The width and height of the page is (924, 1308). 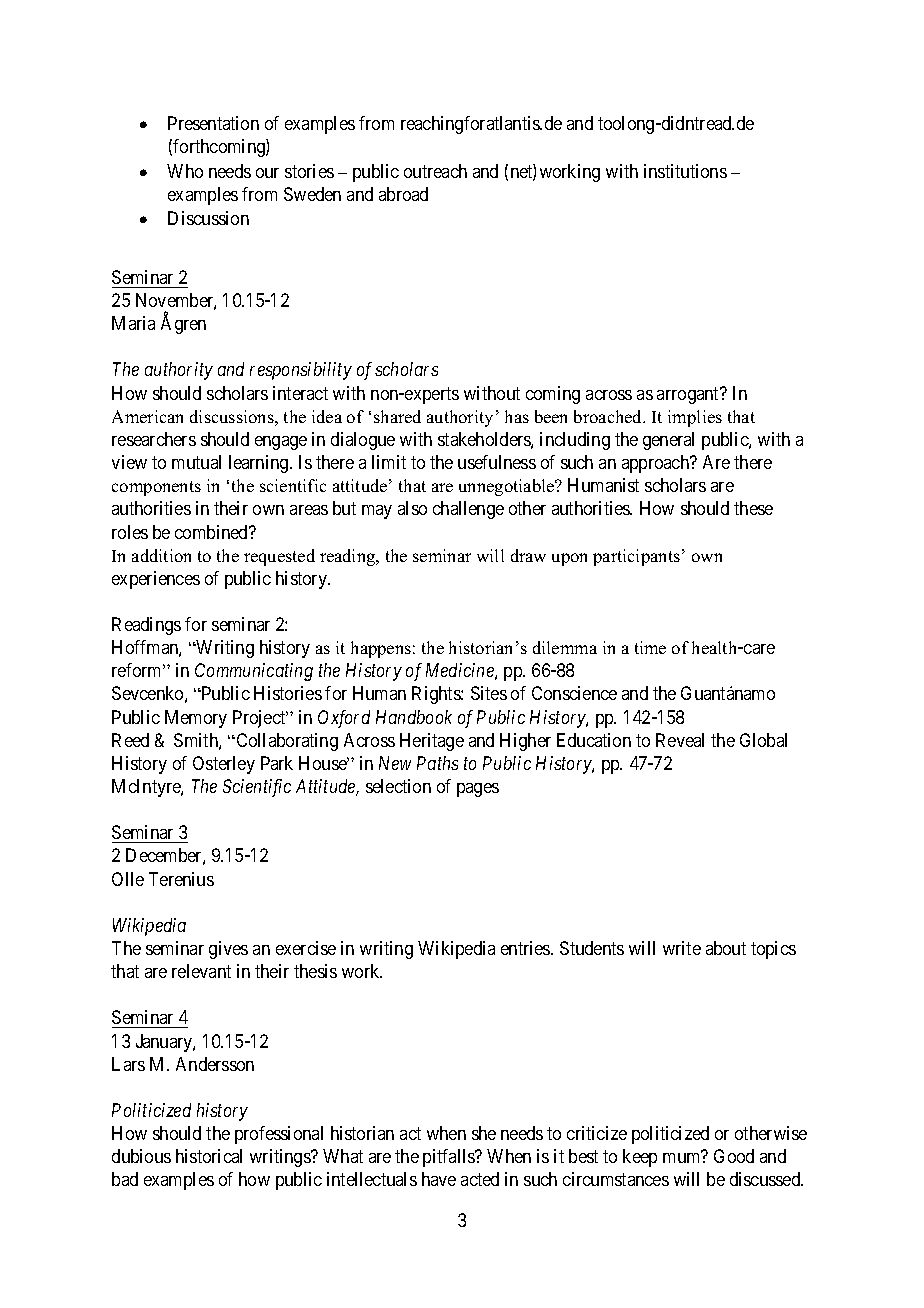 I want to click on outreach, so click(x=435, y=171).
